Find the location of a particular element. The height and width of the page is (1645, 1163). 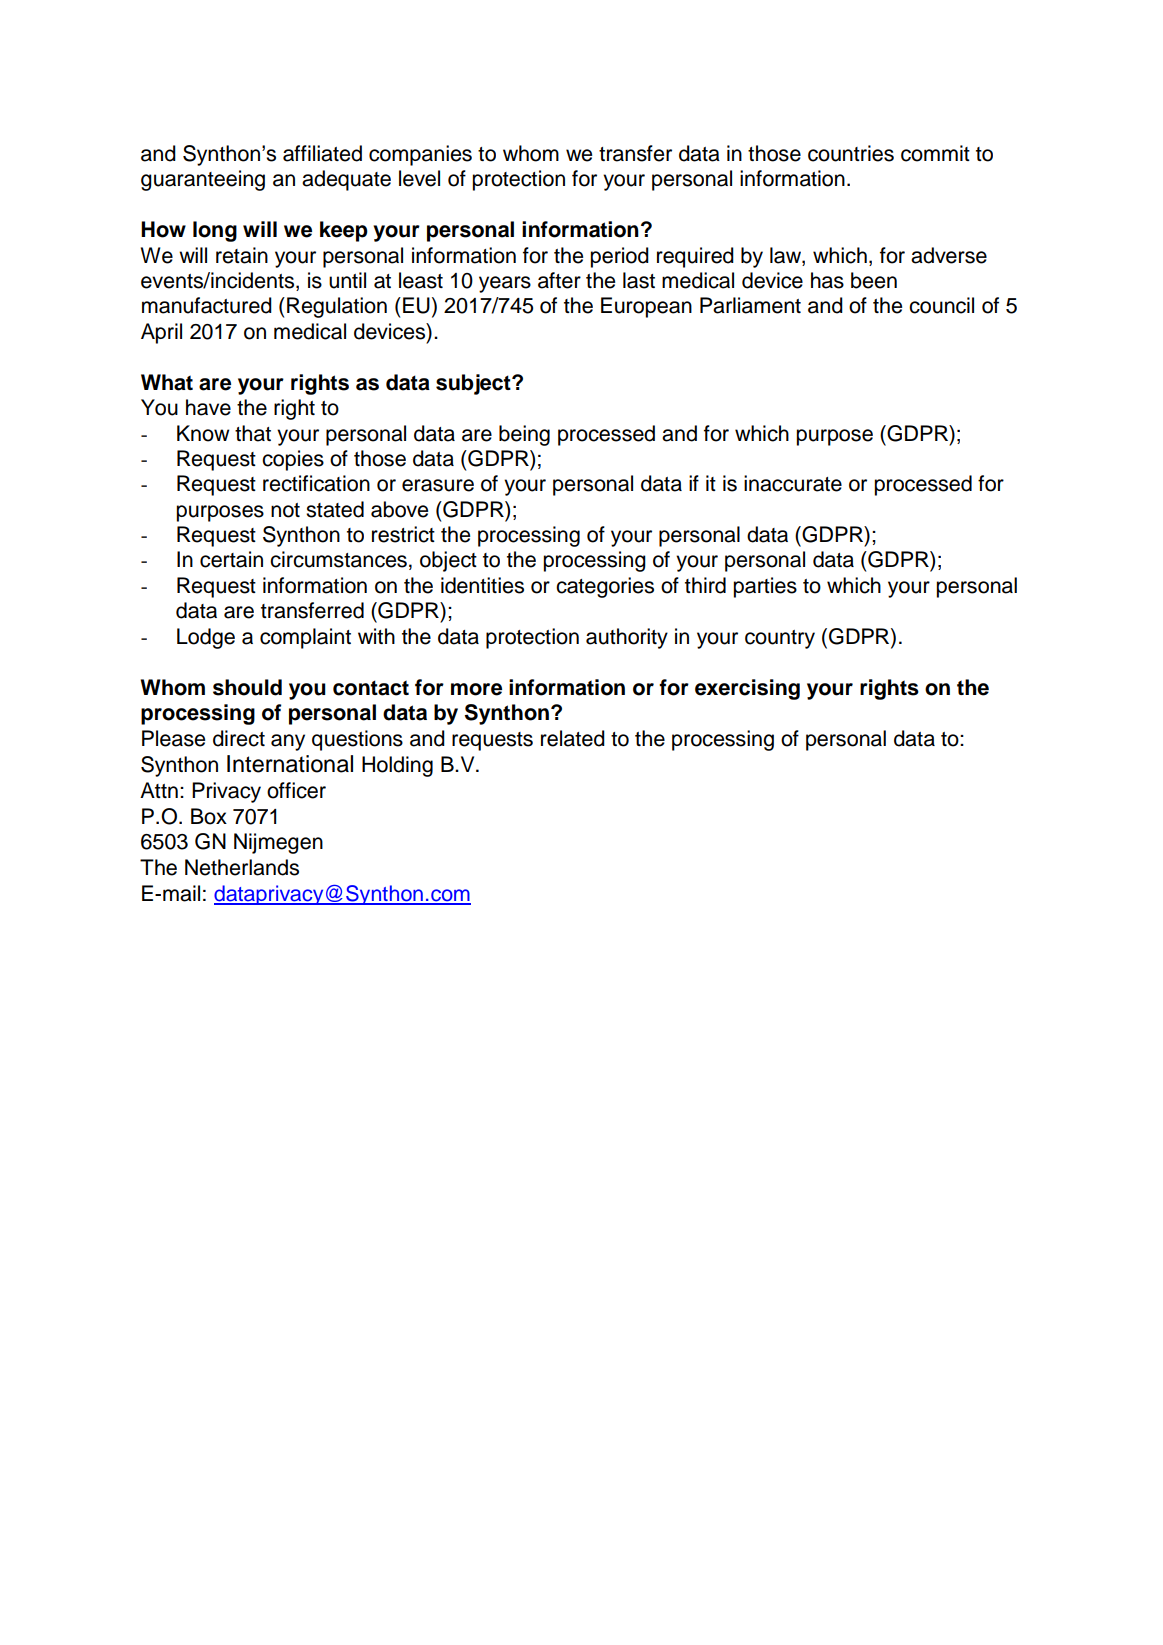

erasure is located at coordinates (438, 485).
